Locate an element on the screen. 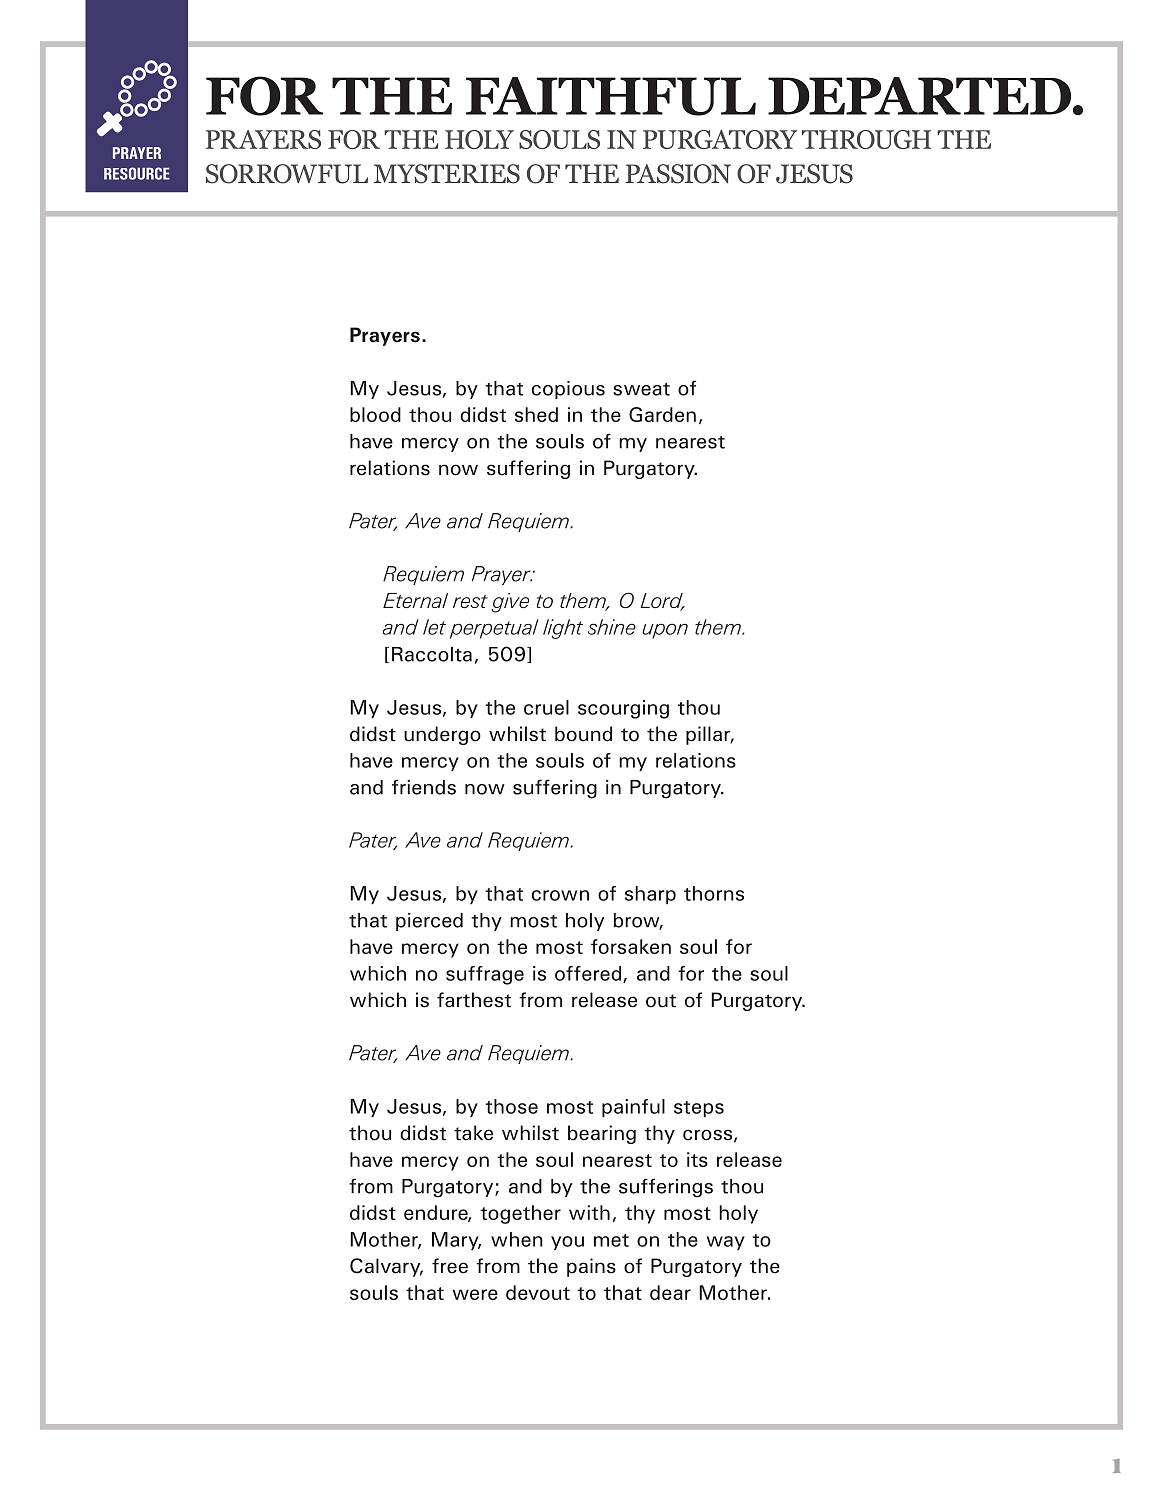 The height and width of the screenshot is (1505, 1163). THROUGH is located at coordinates (866, 139).
